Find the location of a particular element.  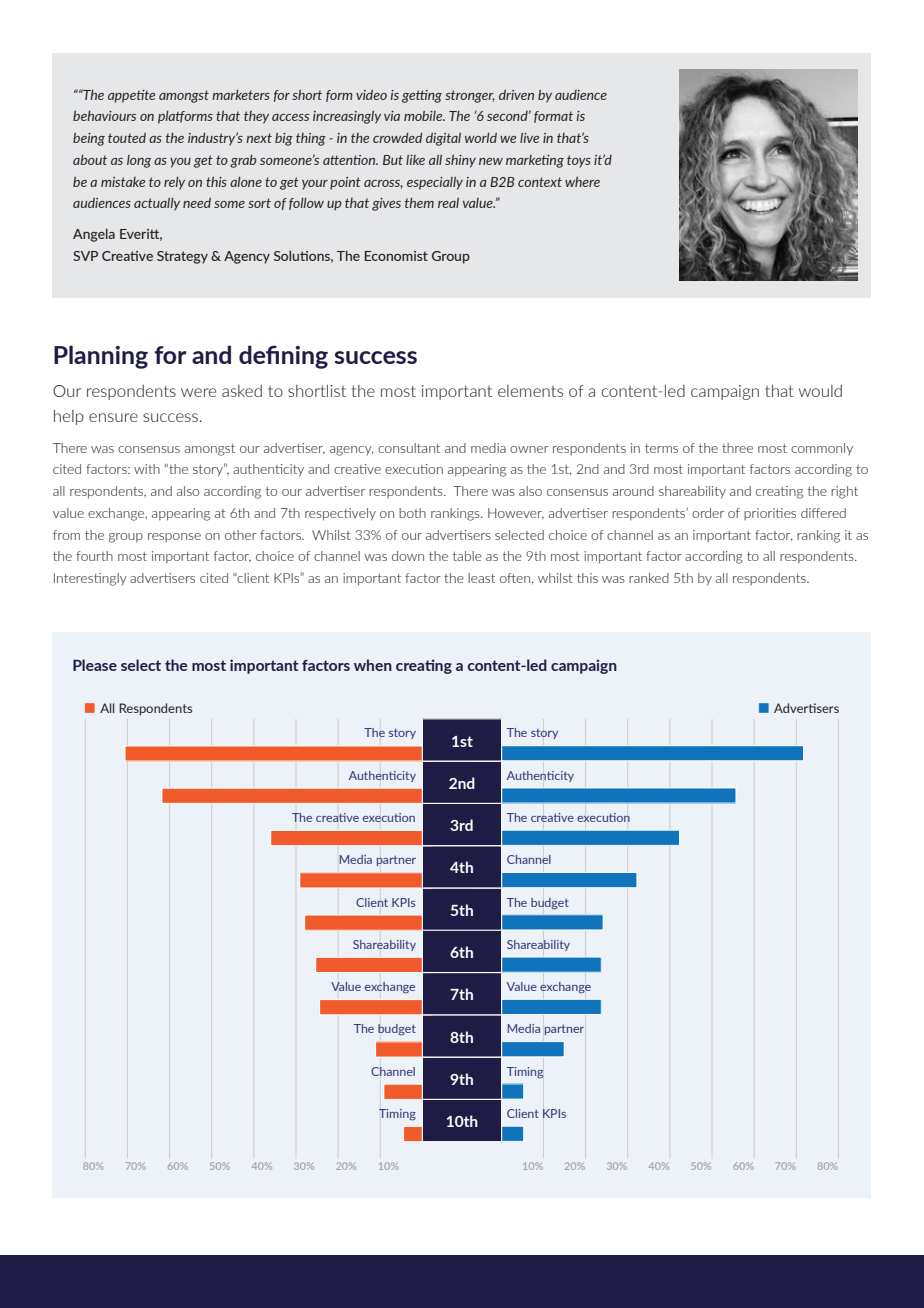

mobile is located at coordinates (424, 116).
